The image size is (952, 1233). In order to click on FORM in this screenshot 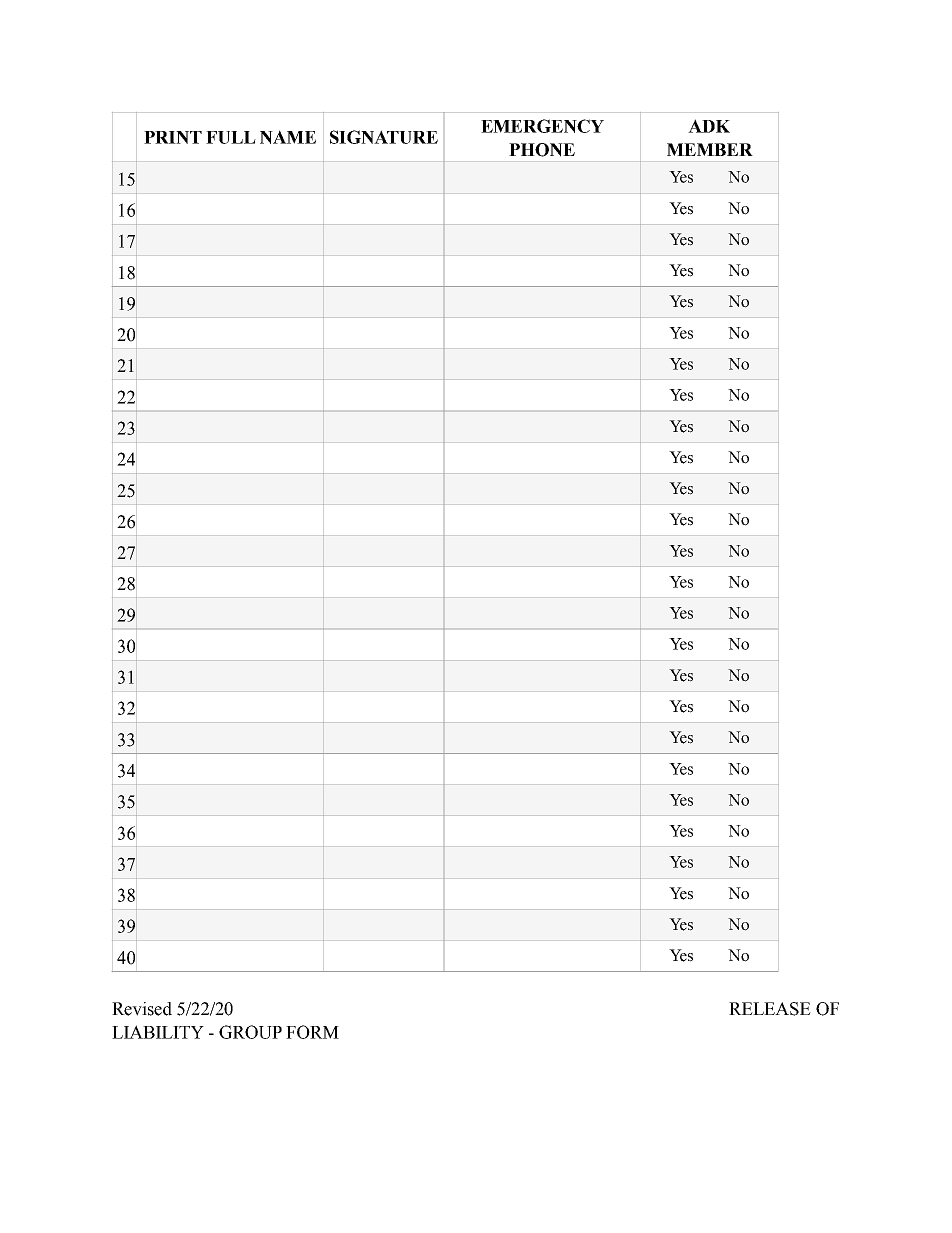, I will do `click(312, 1032)`.
